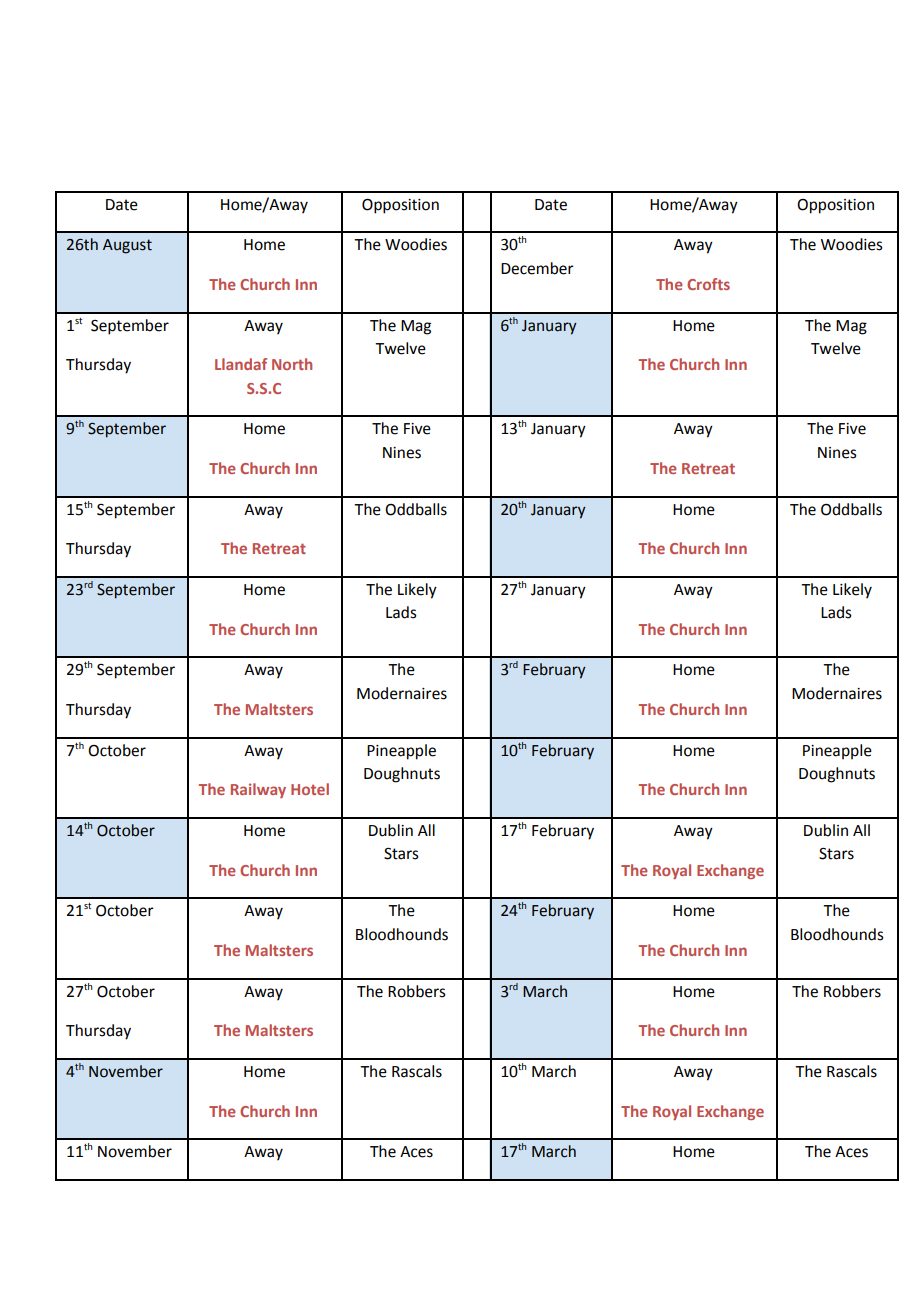  I want to click on August, so click(127, 246).
